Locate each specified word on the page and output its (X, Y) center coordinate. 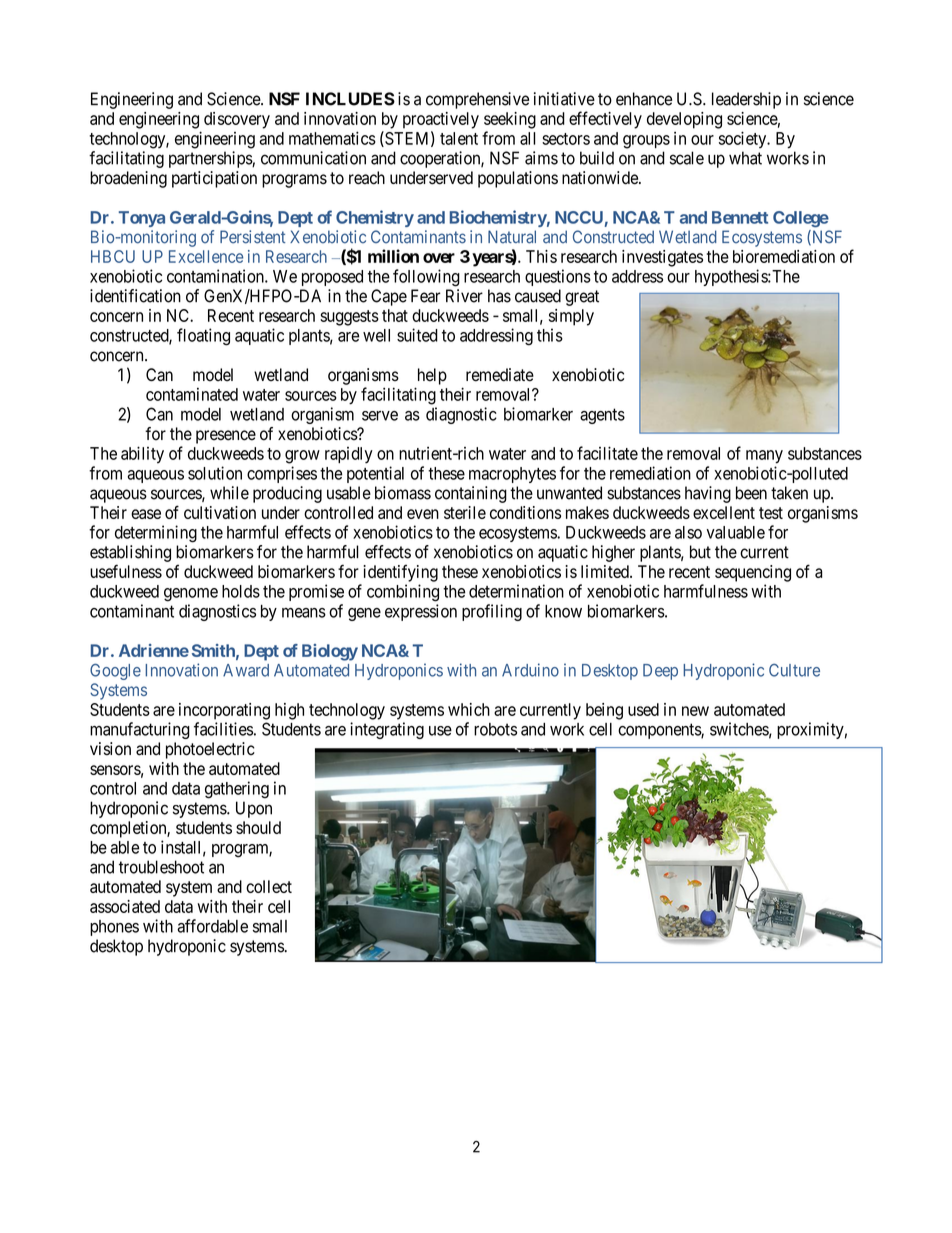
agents (602, 416)
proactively (441, 120)
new (695, 711)
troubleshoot (161, 867)
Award (246, 670)
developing (684, 120)
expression (421, 612)
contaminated (192, 394)
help (432, 376)
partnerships (211, 159)
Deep (660, 672)
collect (269, 886)
